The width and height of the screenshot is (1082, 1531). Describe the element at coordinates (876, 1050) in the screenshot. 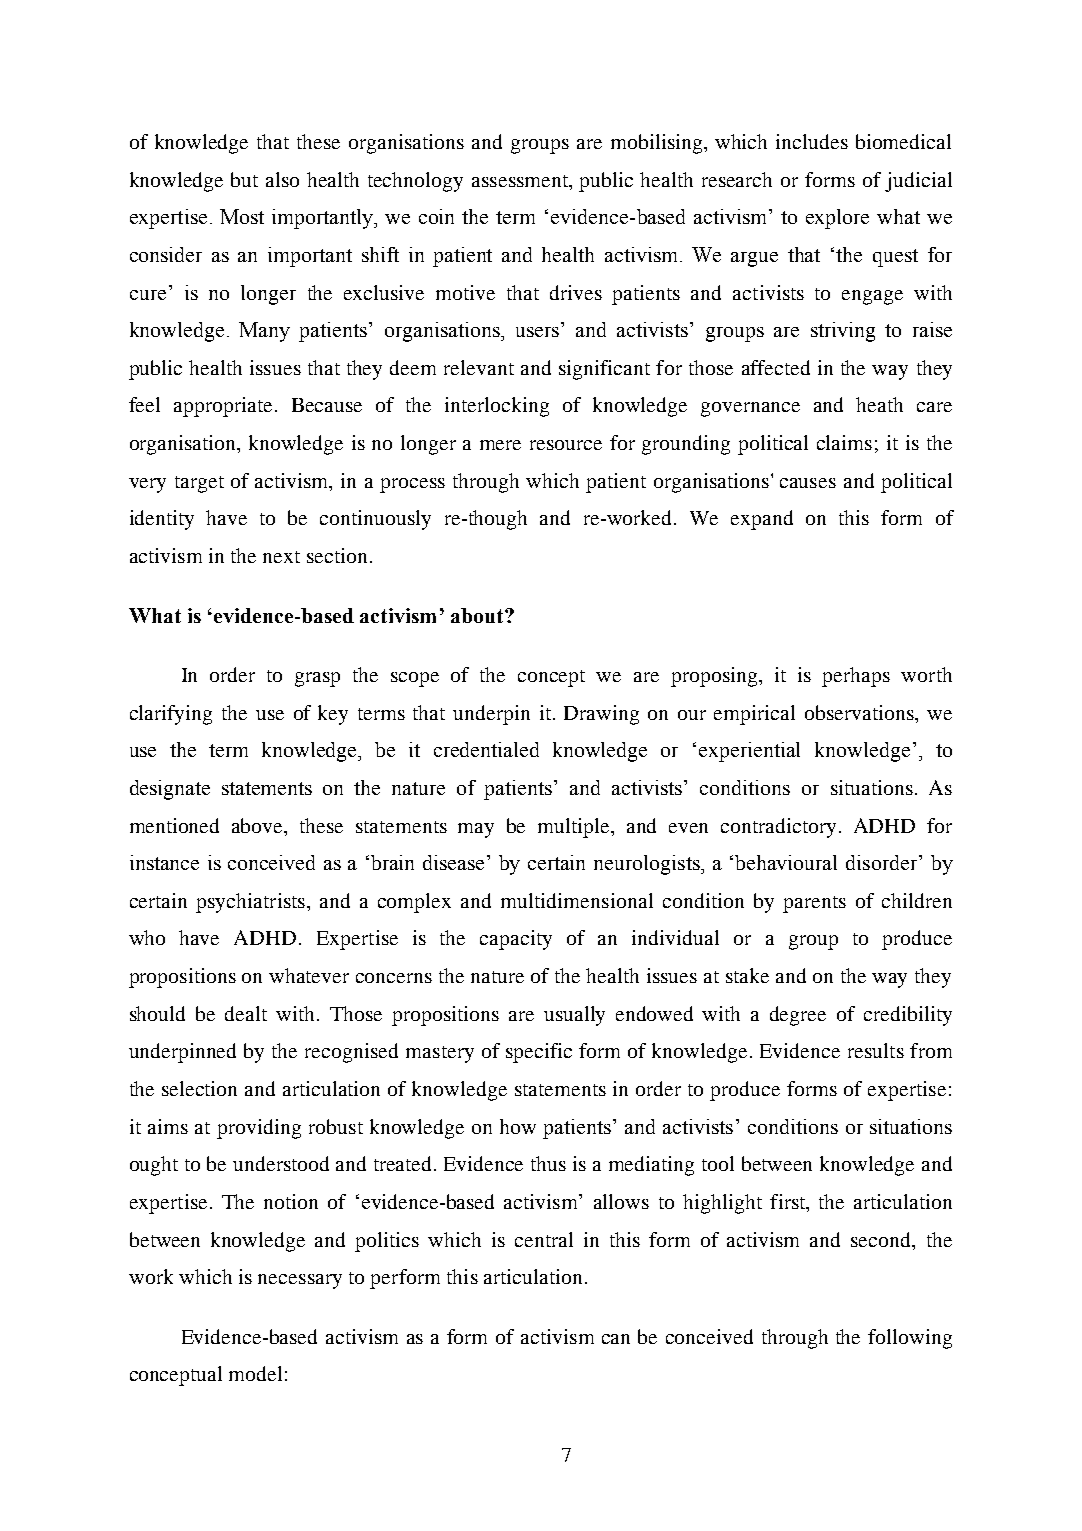

I see `results` at that location.
